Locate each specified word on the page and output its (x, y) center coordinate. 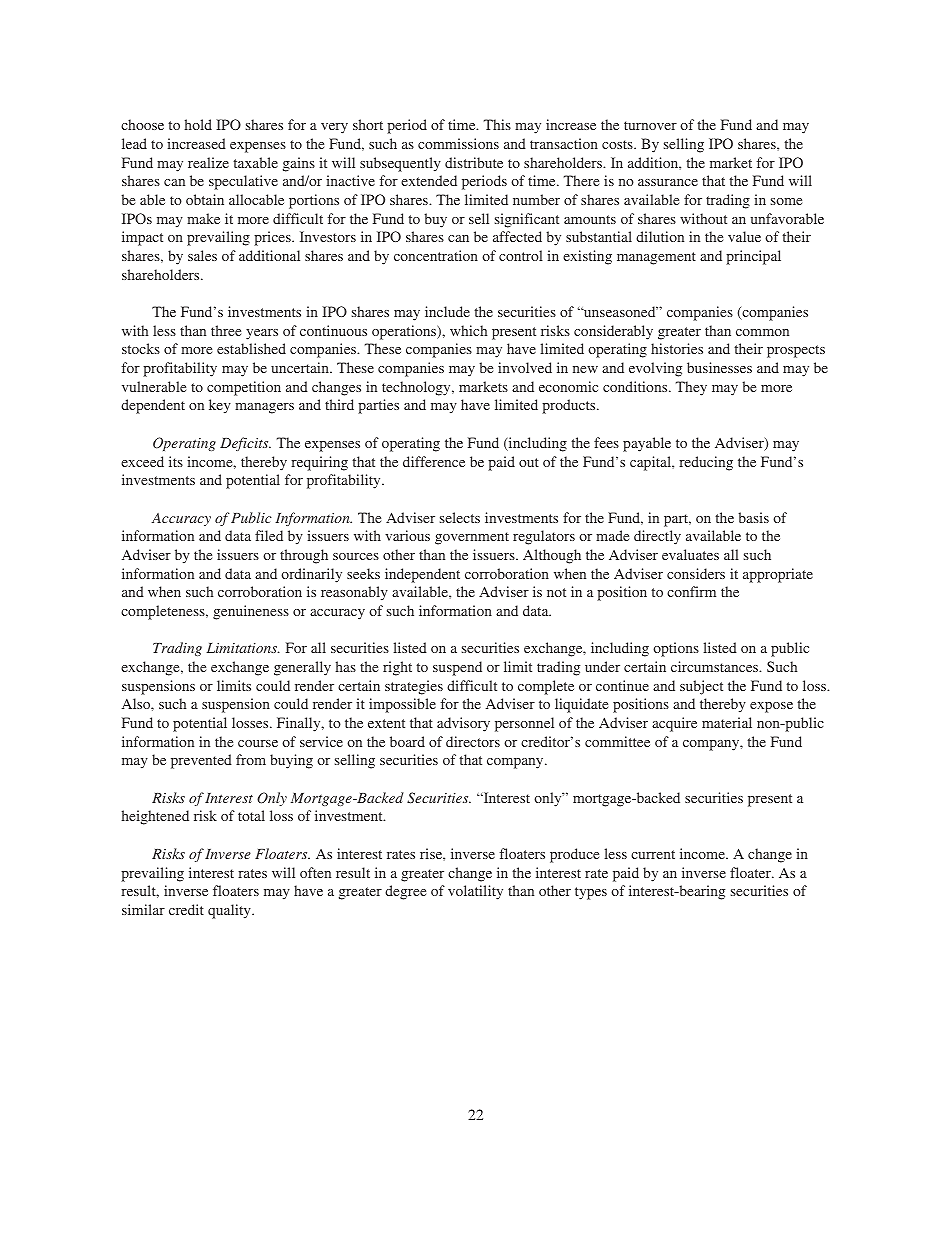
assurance (668, 182)
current (653, 854)
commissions (458, 143)
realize (208, 162)
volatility (475, 892)
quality (230, 911)
